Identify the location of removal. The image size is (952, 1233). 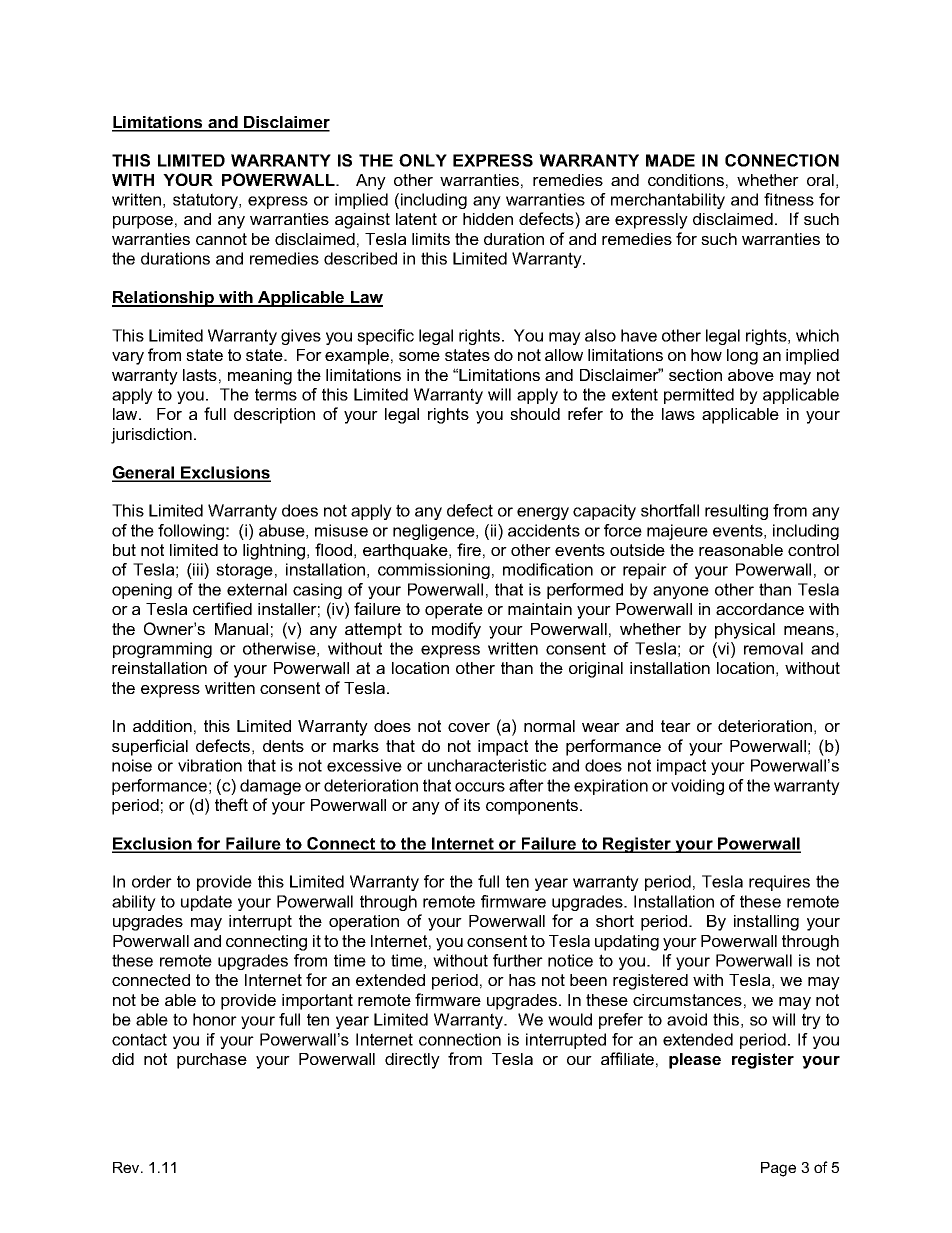
(773, 648).
